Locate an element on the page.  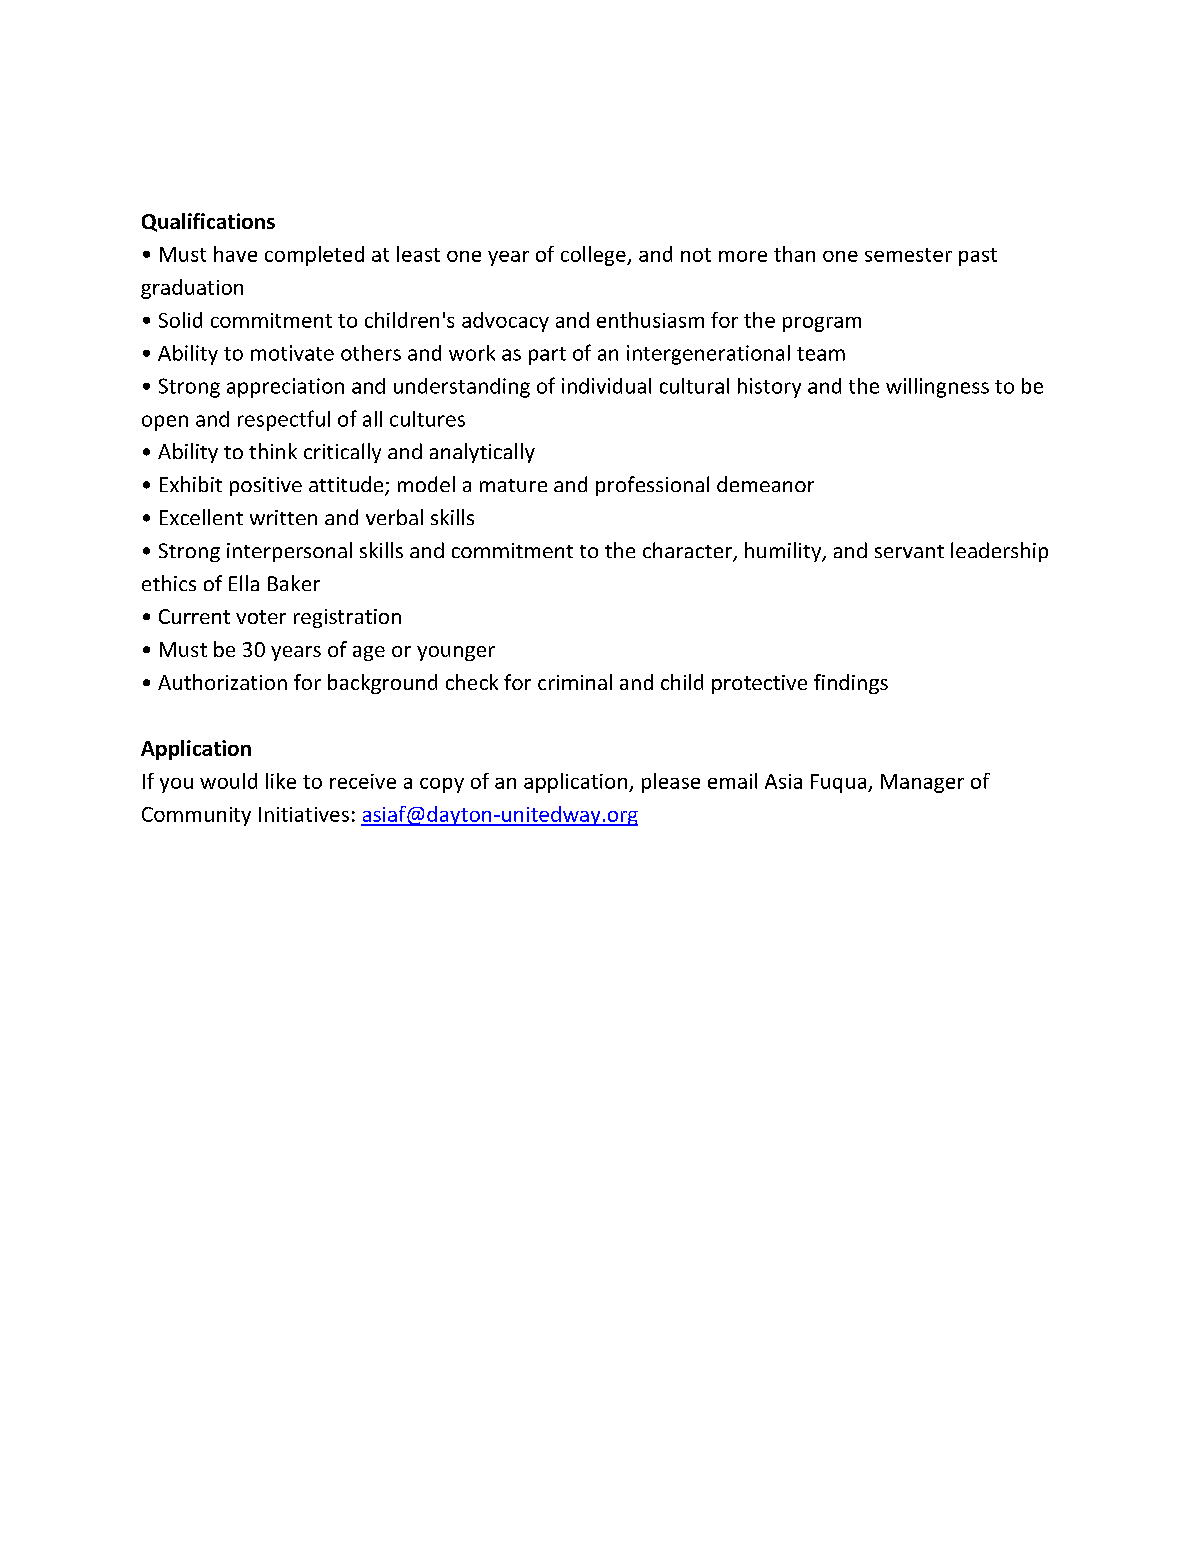
demeanor is located at coordinates (765, 484).
